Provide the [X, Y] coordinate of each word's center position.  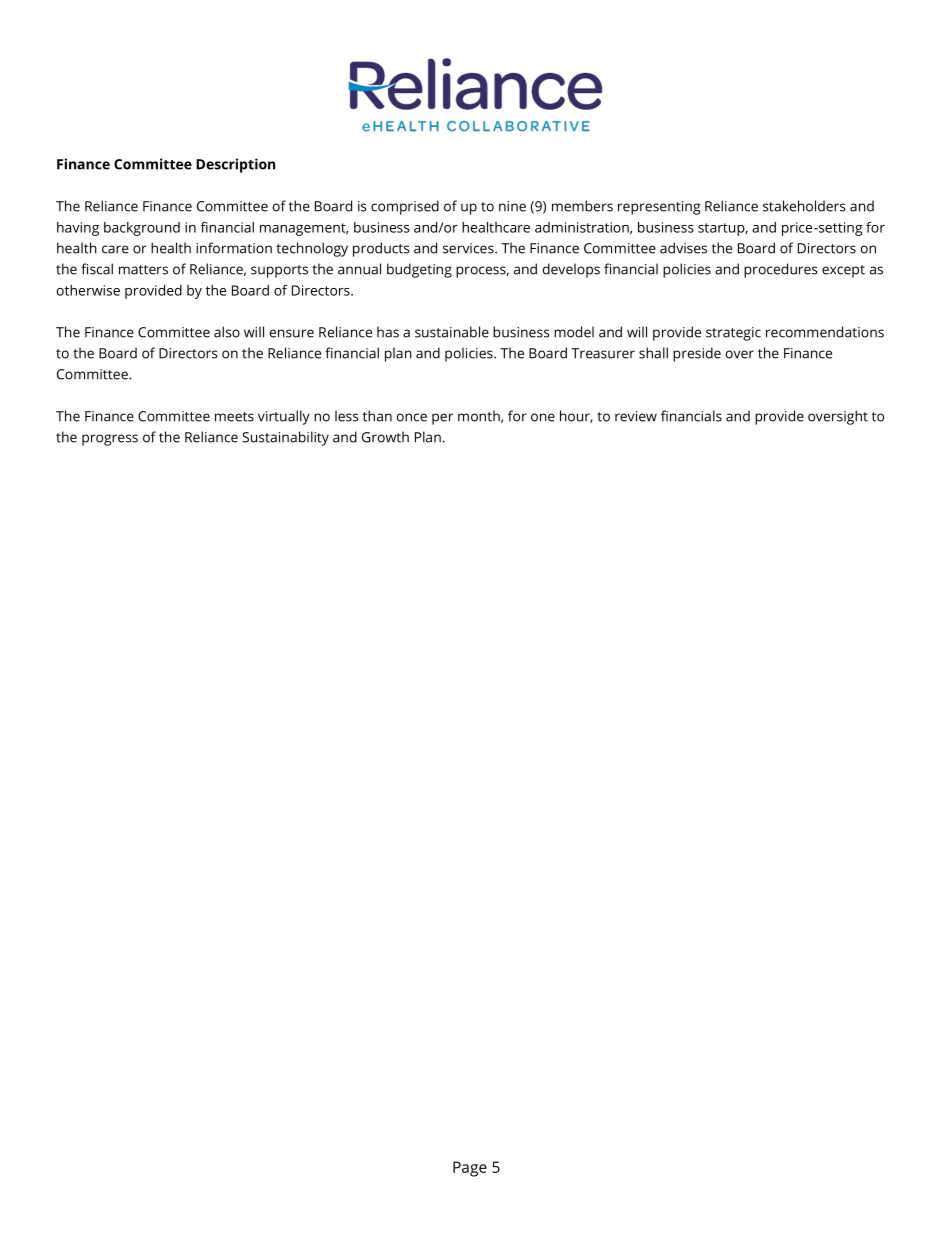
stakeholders [804, 206]
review [636, 416]
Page [470, 1169]
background [142, 229]
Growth [385, 437]
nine [512, 206]
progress [110, 440]
